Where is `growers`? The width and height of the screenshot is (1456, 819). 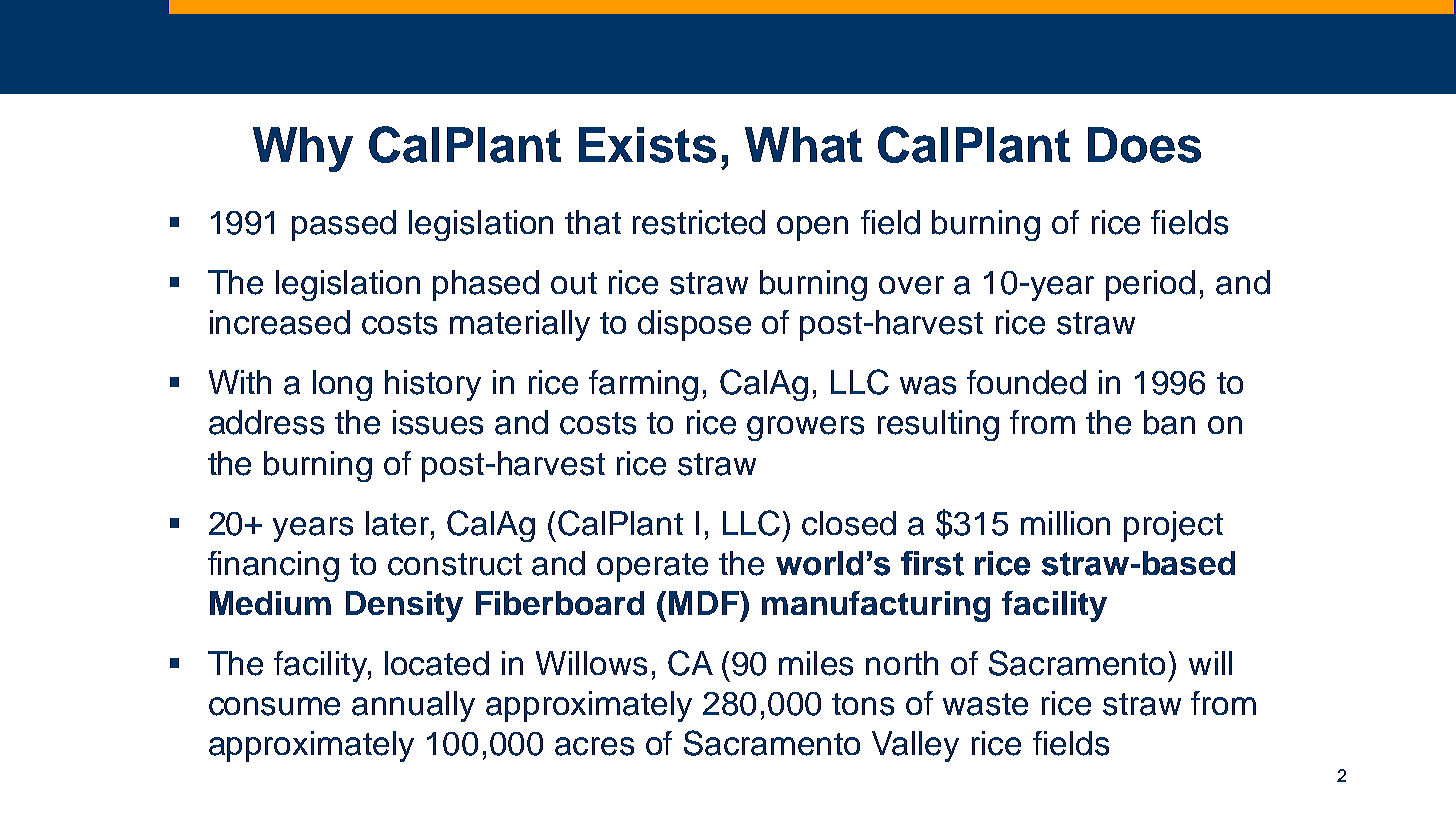
growers is located at coordinates (805, 428).
